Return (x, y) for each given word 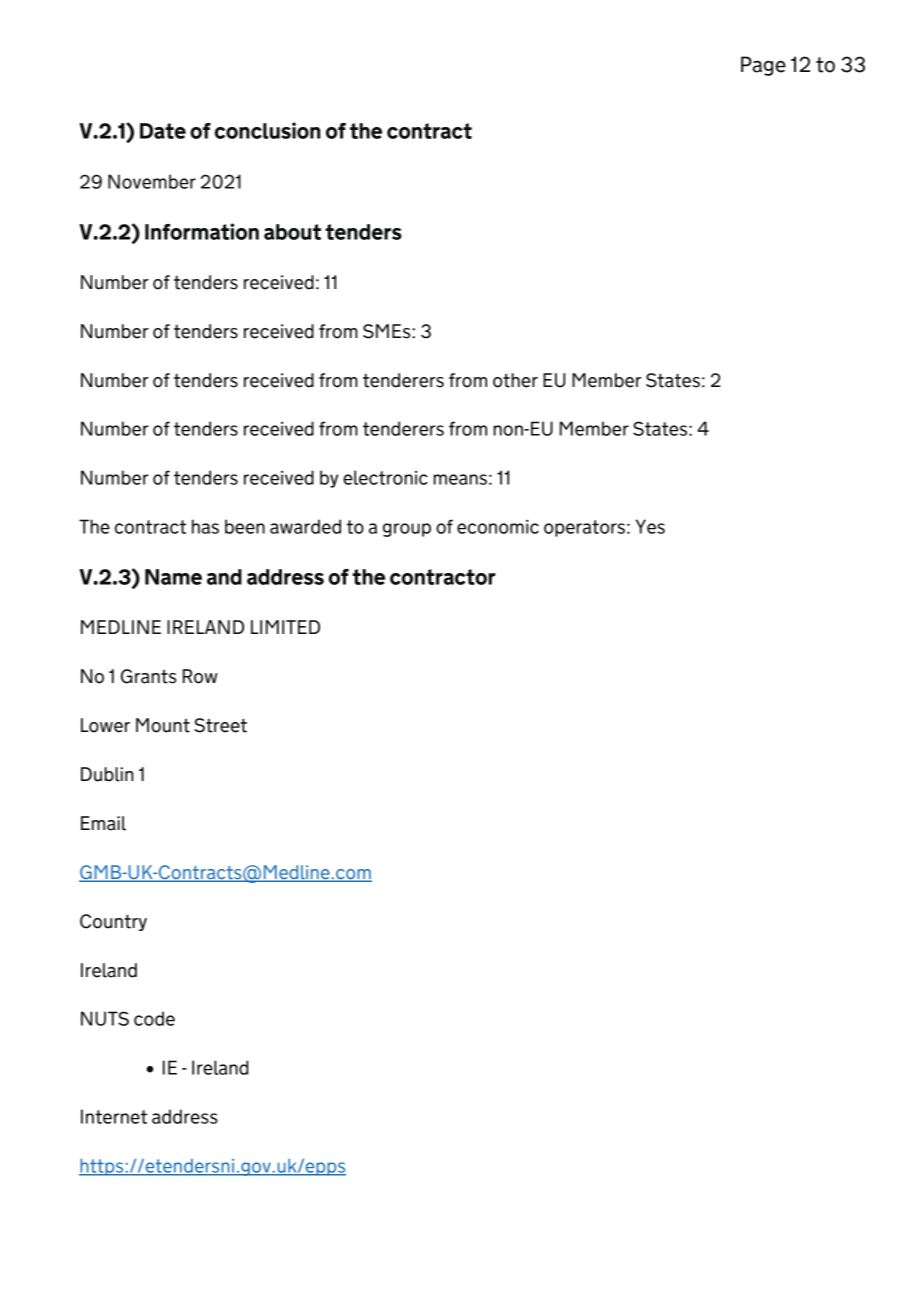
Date (163, 131)
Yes (650, 526)
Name (173, 577)
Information (202, 231)
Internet (114, 1116)
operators (584, 528)
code (154, 1018)
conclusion (268, 130)
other (515, 380)
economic (498, 526)
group (407, 530)
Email (103, 823)
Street (220, 725)
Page (763, 66)
